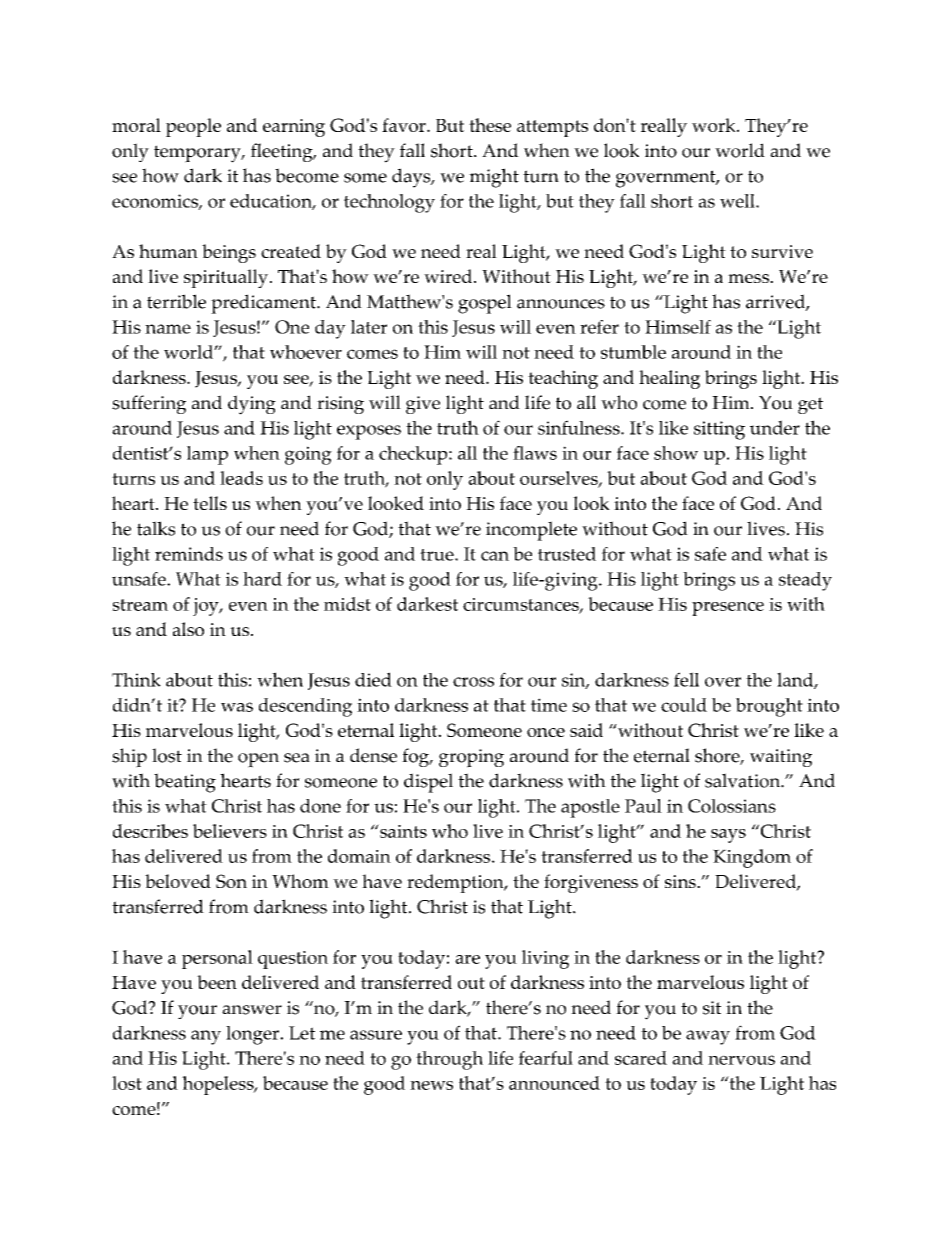  Describe the element at coordinates (188, 629) in the document. I see `also` at that location.
